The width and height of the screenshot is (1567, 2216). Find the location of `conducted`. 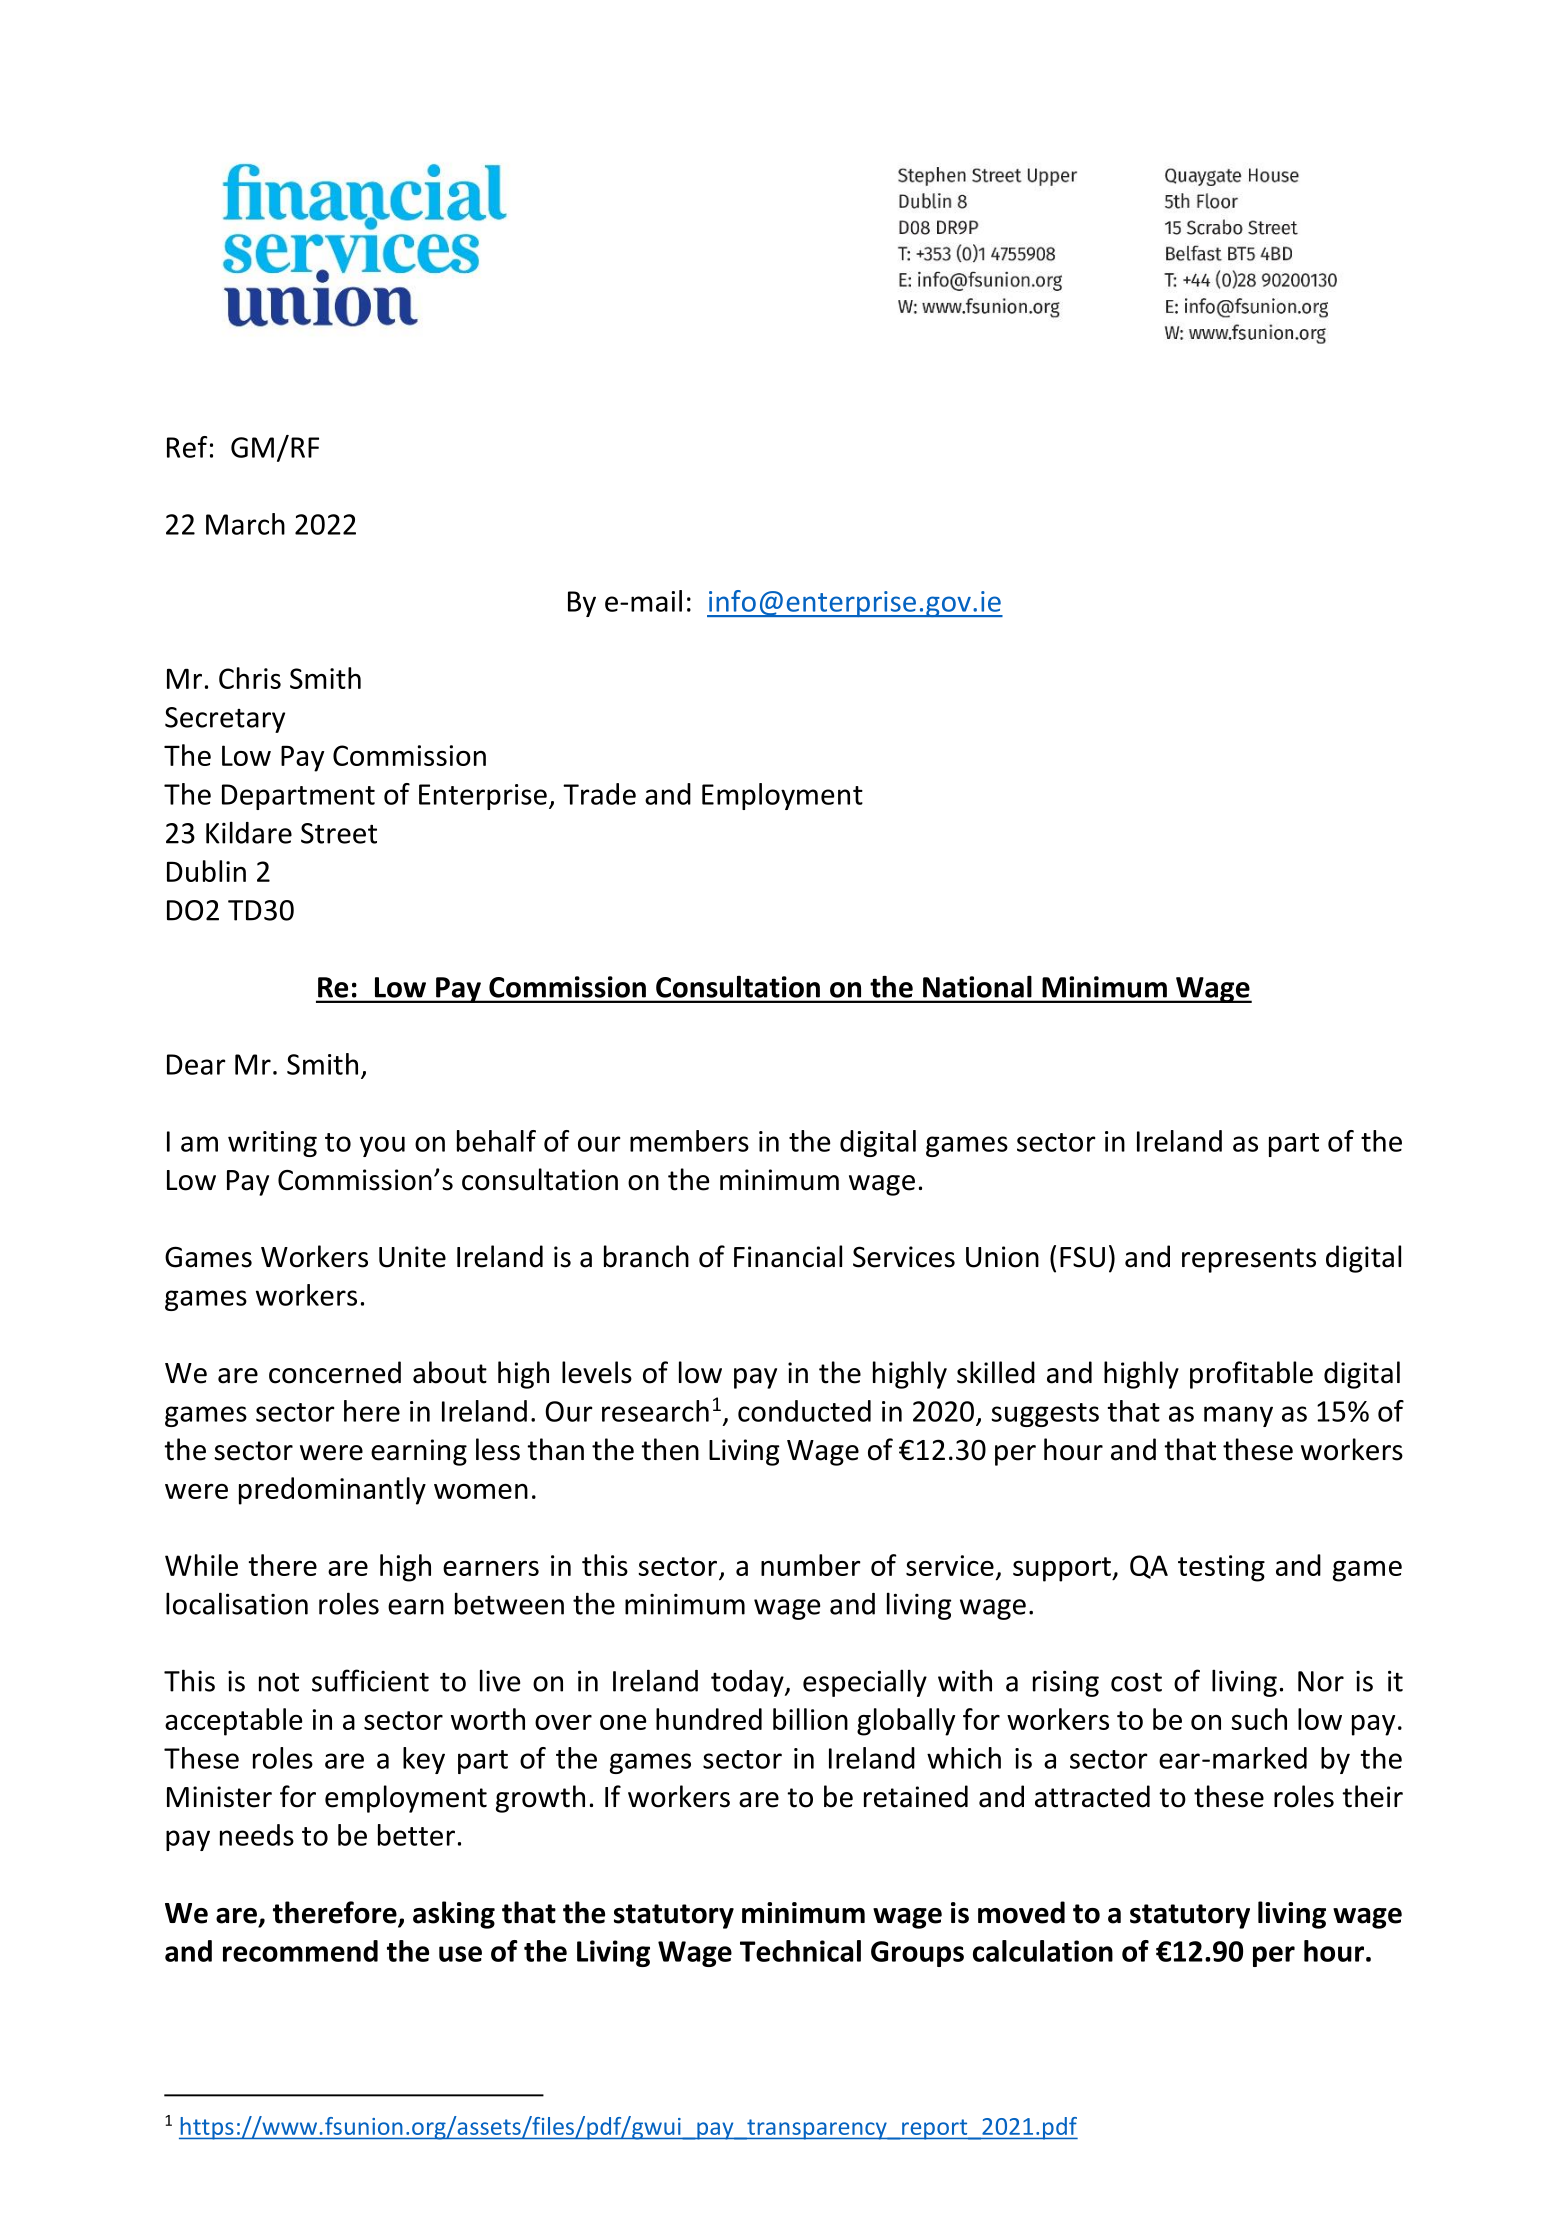

conducted is located at coordinates (804, 1411).
